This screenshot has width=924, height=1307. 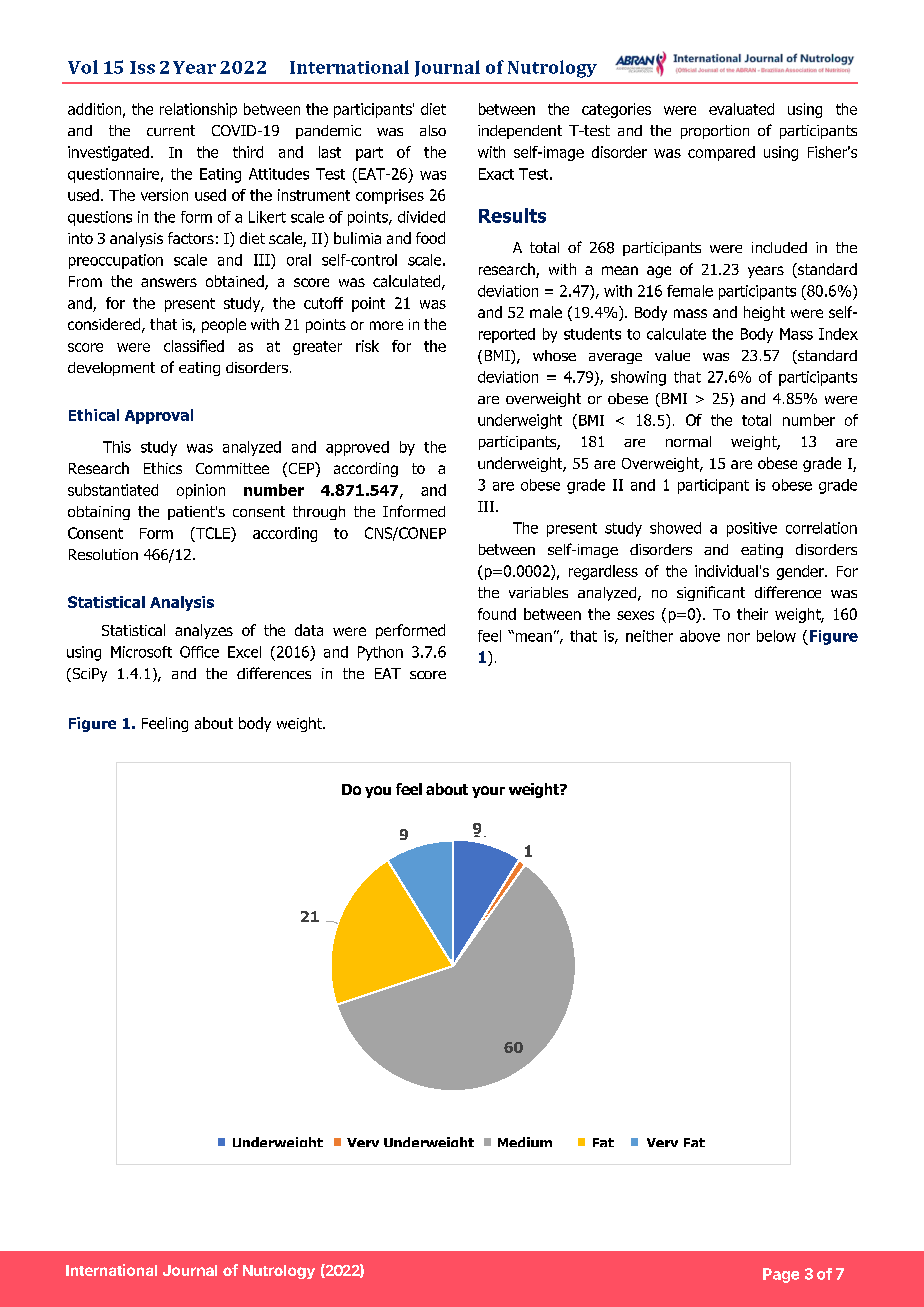 I want to click on your, so click(x=488, y=792).
